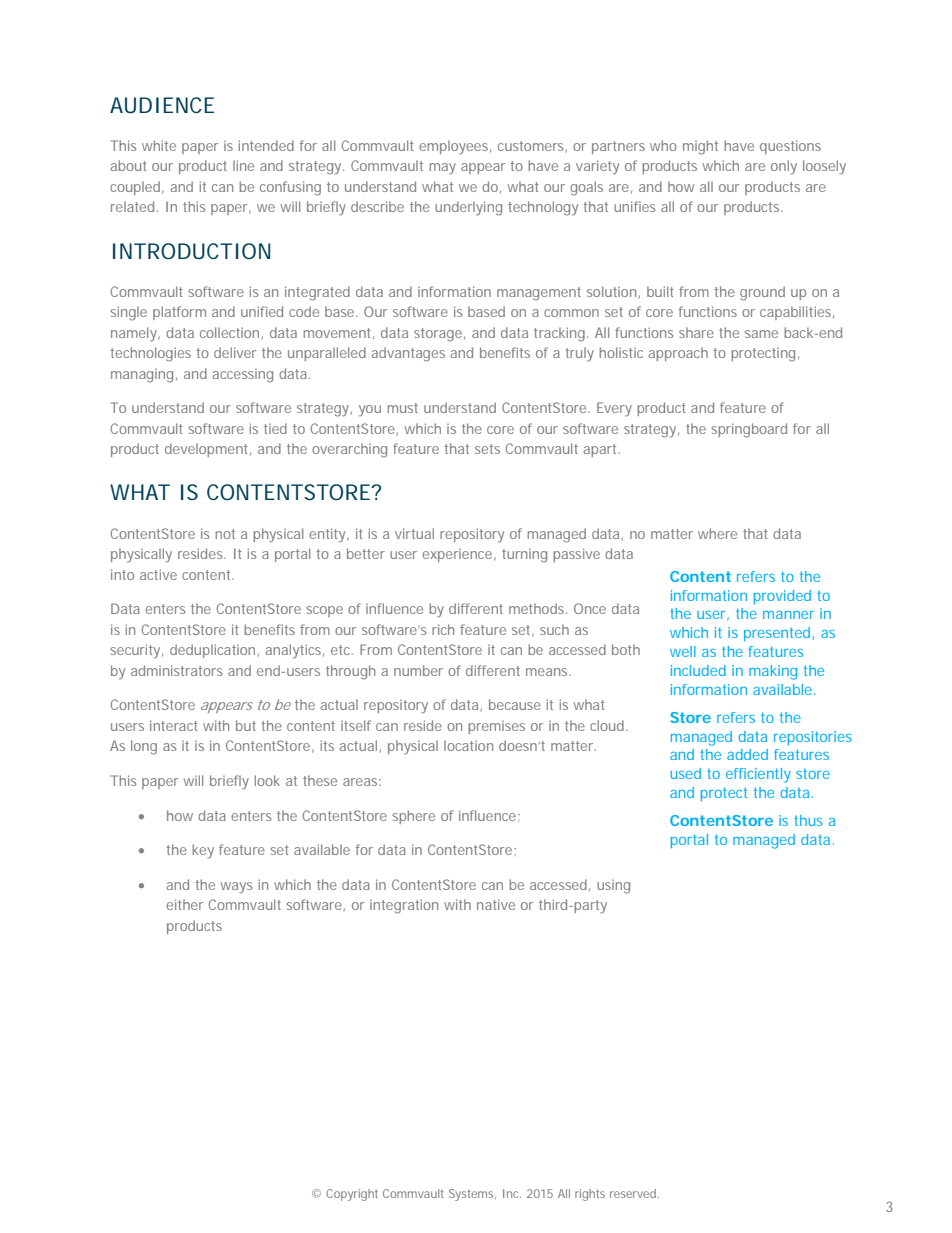 This document has height=1233, width=952. I want to click on may, so click(443, 169).
